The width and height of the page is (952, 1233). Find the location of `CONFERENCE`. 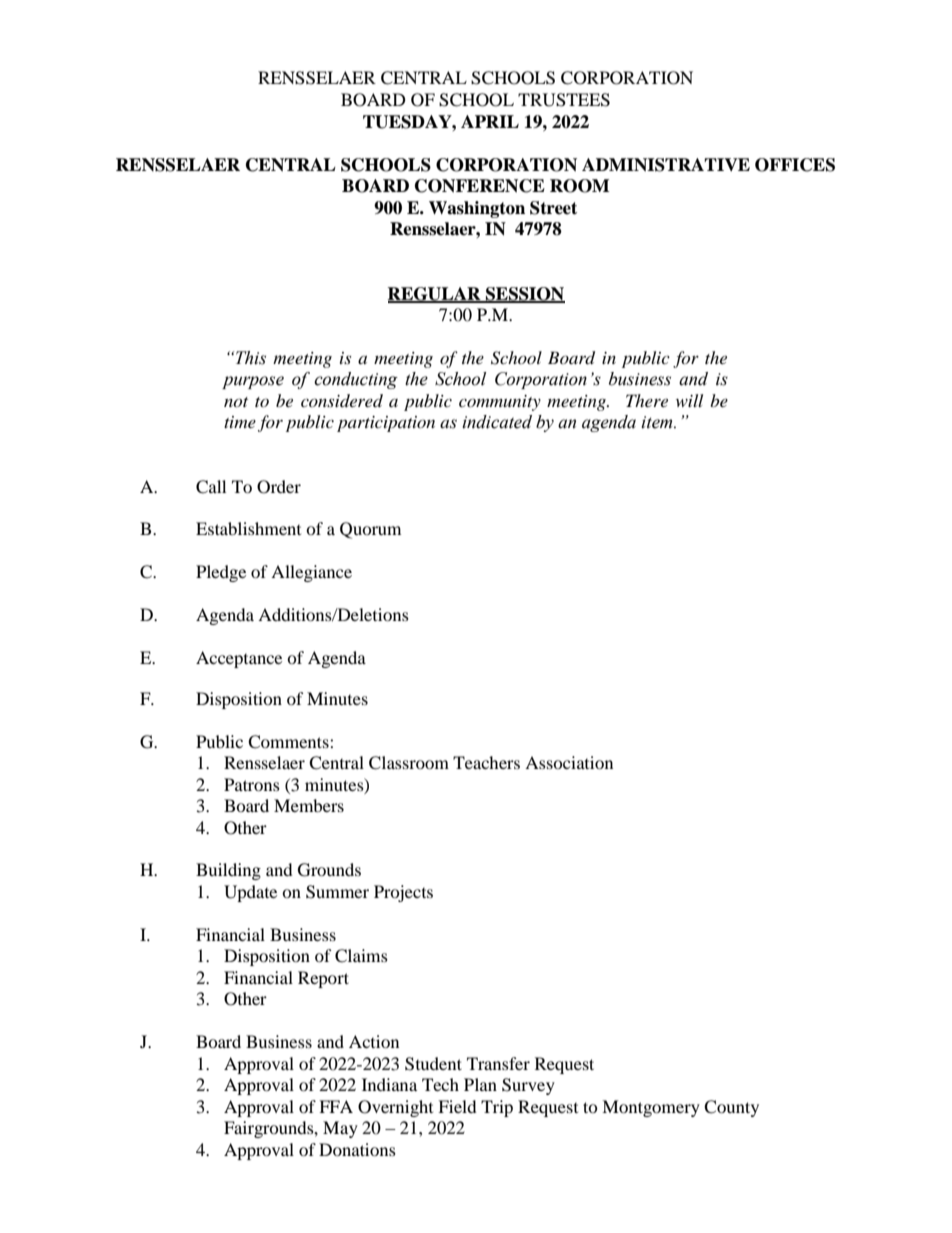

CONFERENCE is located at coordinates (480, 186).
